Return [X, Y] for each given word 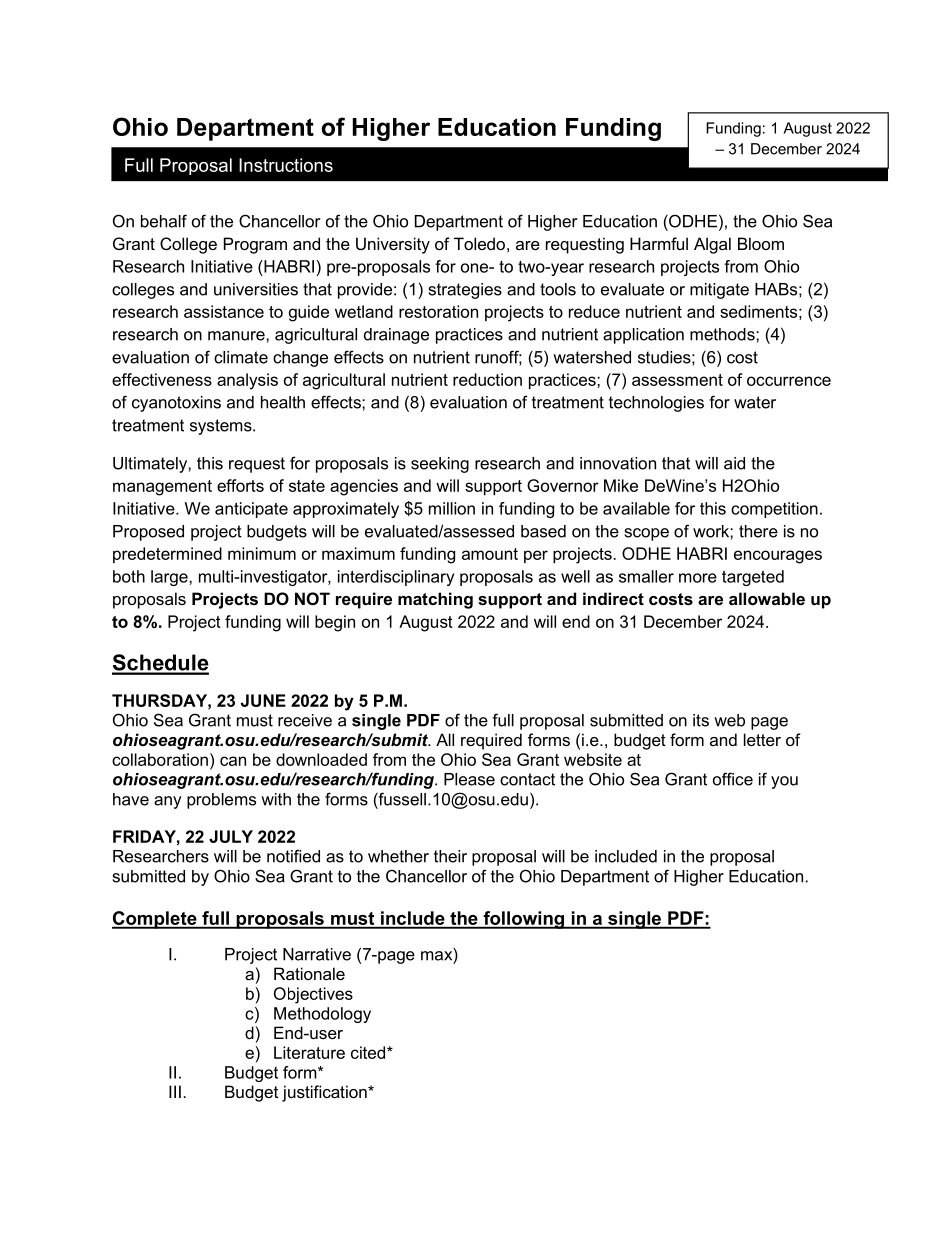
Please [469, 779]
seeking [440, 465]
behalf [164, 221]
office [733, 779]
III [175, 1091]
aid [734, 463]
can [233, 761]
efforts [240, 485]
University [393, 245]
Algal [712, 245]
